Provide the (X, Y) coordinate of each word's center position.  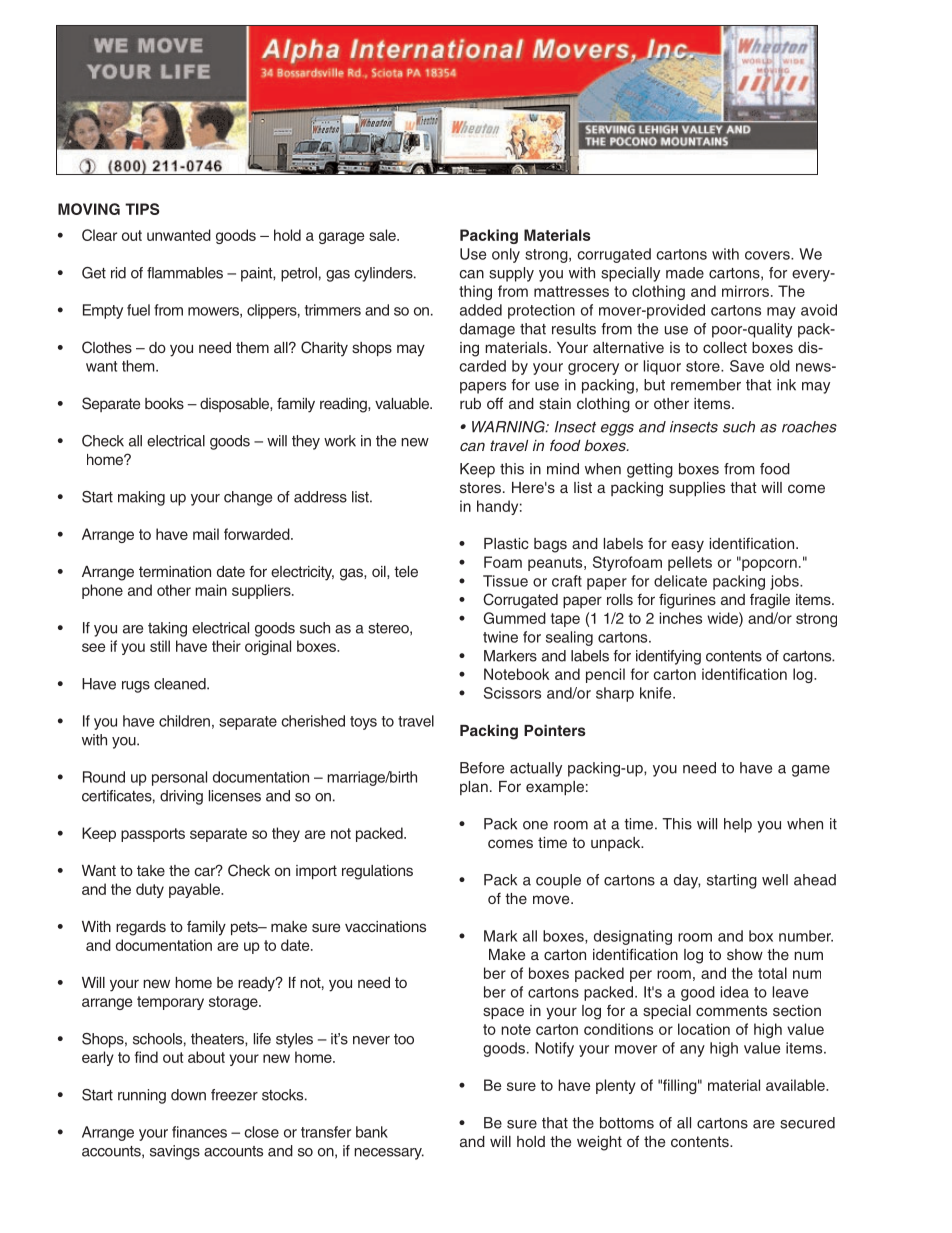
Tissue (505, 581)
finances (199, 1132)
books (164, 403)
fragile (770, 601)
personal (179, 778)
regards (141, 928)
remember (706, 385)
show (745, 954)
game (811, 771)
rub (470, 403)
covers (768, 255)
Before (482, 768)
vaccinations (385, 926)
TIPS (142, 209)
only (506, 255)
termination (175, 571)
